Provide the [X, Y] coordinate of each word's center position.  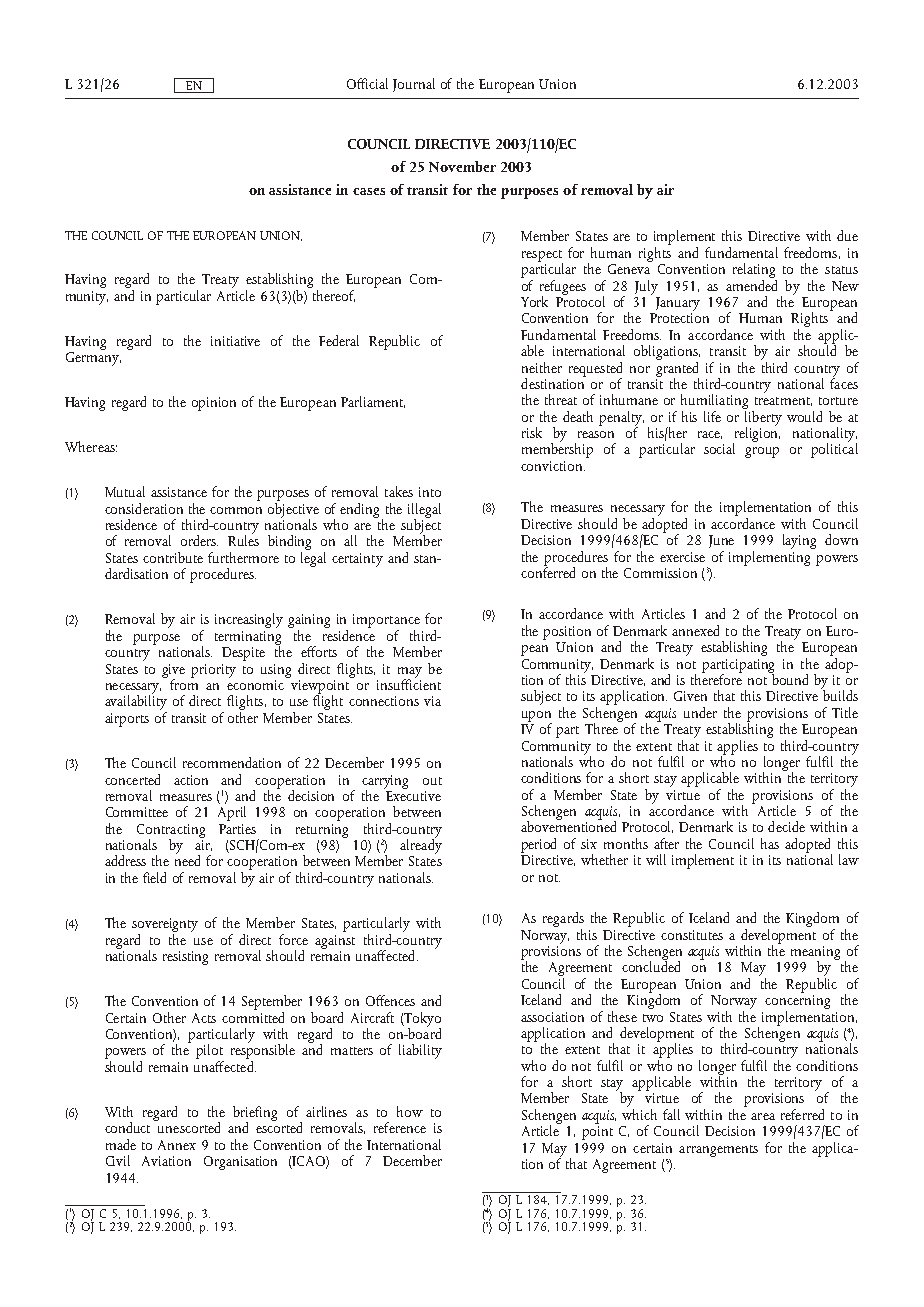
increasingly [249, 620]
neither [542, 367]
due [847, 235]
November [462, 166]
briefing [255, 1114]
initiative [235, 341]
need [187, 859]
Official [367, 83]
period [538, 845]
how [410, 1111]
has [770, 843]
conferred [548, 571]
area [763, 1116]
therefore [716, 678]
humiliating [714, 403]
